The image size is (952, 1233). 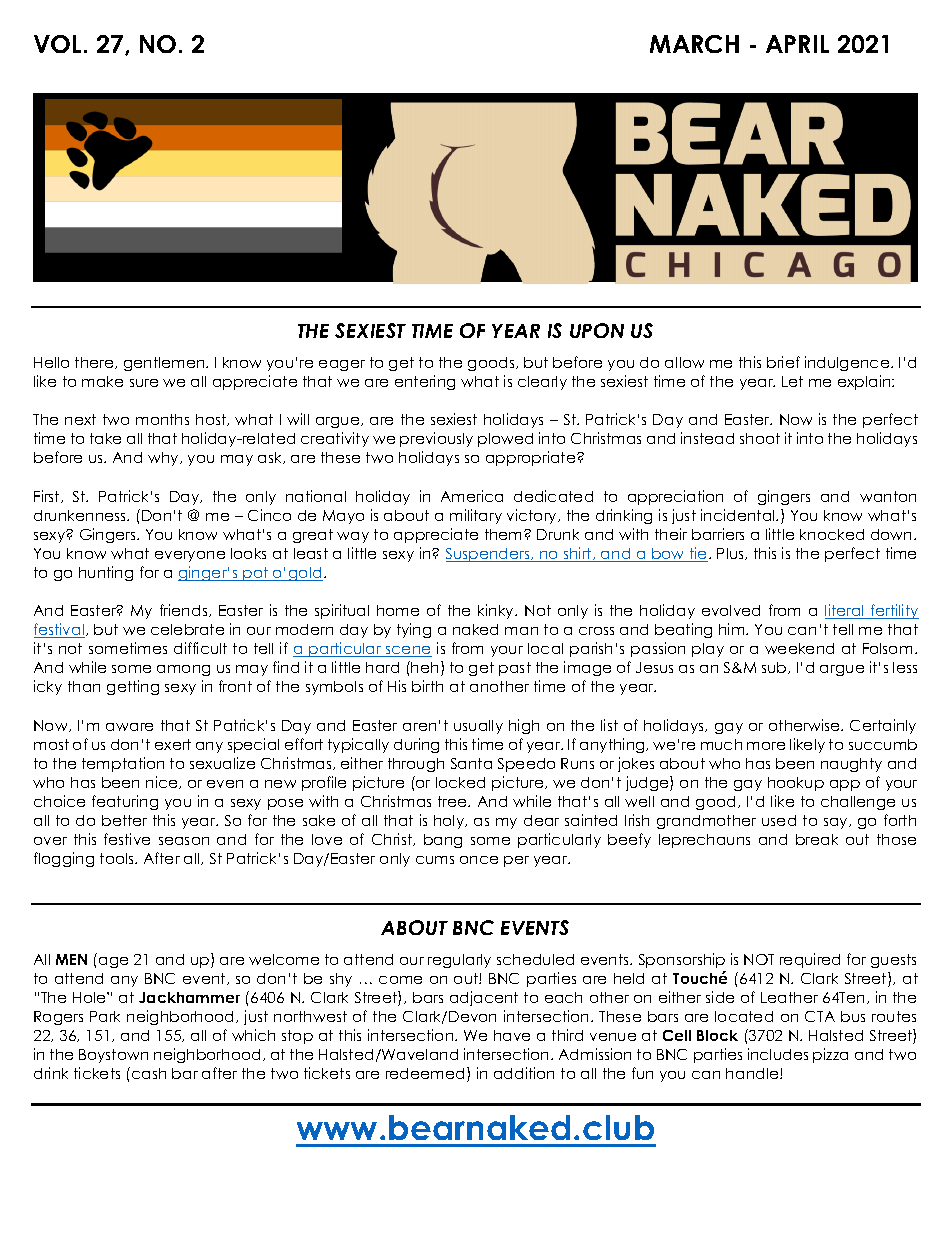 I want to click on knocked, so click(x=832, y=534).
